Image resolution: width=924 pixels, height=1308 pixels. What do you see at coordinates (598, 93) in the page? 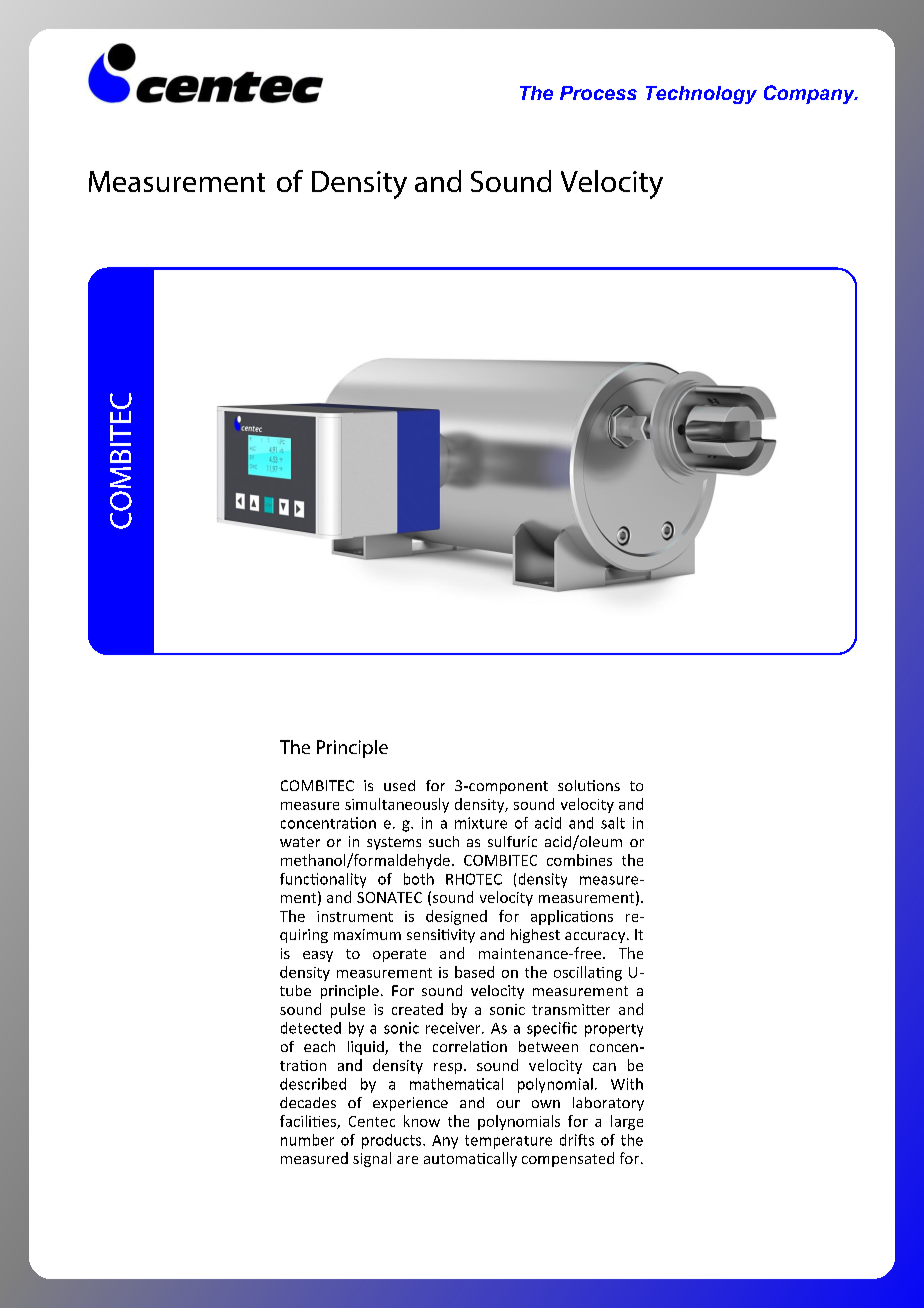
I see `Process` at bounding box center [598, 93].
